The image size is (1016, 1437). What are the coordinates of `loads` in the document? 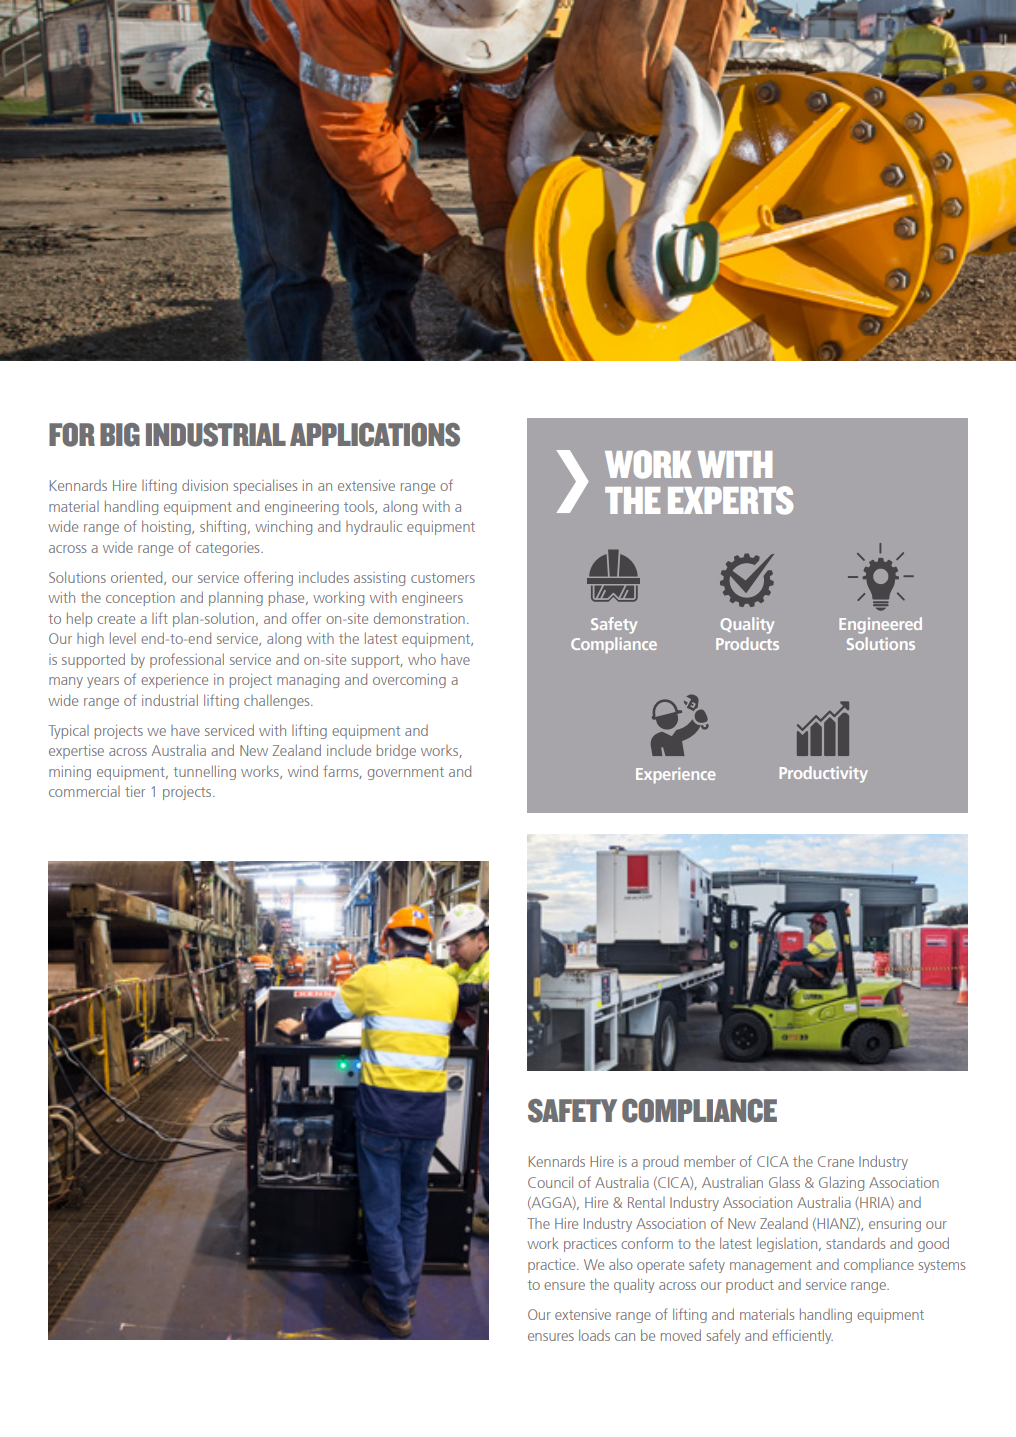 It's located at (594, 1335).
